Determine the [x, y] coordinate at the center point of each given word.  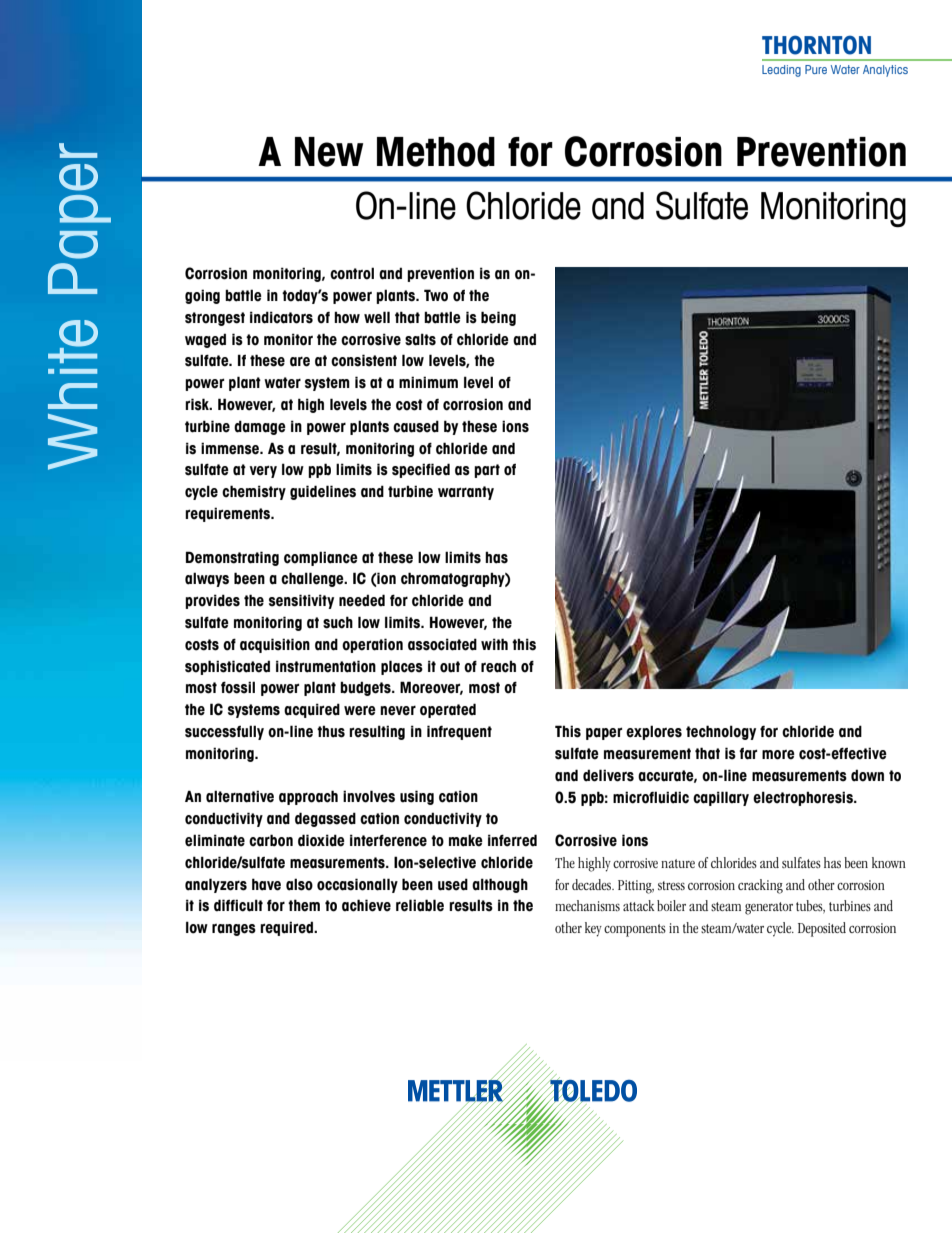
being [498, 318]
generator [769, 908]
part [487, 471]
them [304, 905]
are [300, 362]
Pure [816, 69]
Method [436, 152]
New [329, 152]
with [494, 644]
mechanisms [587, 905]
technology [721, 732]
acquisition [275, 645]
